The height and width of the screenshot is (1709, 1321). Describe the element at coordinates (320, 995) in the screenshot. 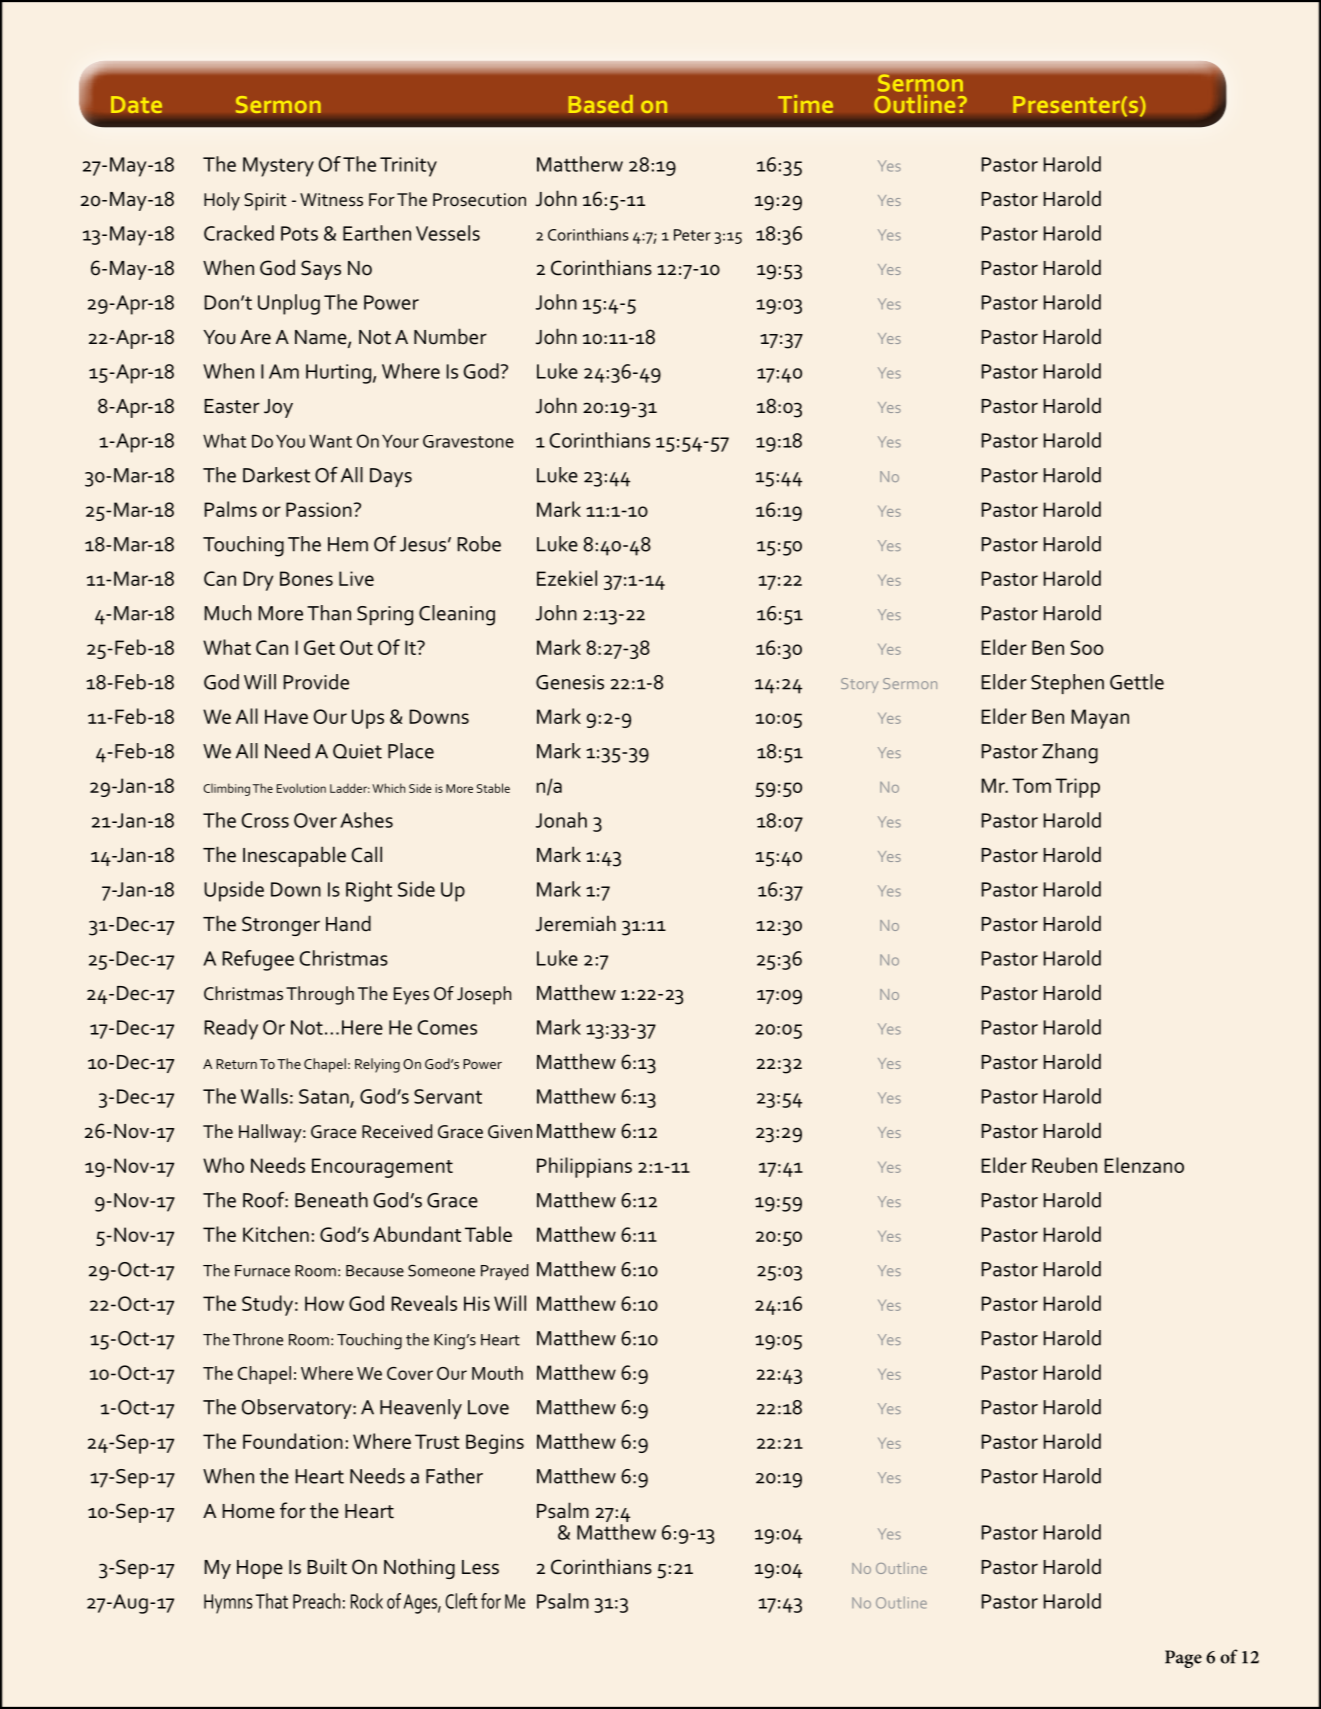

I see `Through` at that location.
